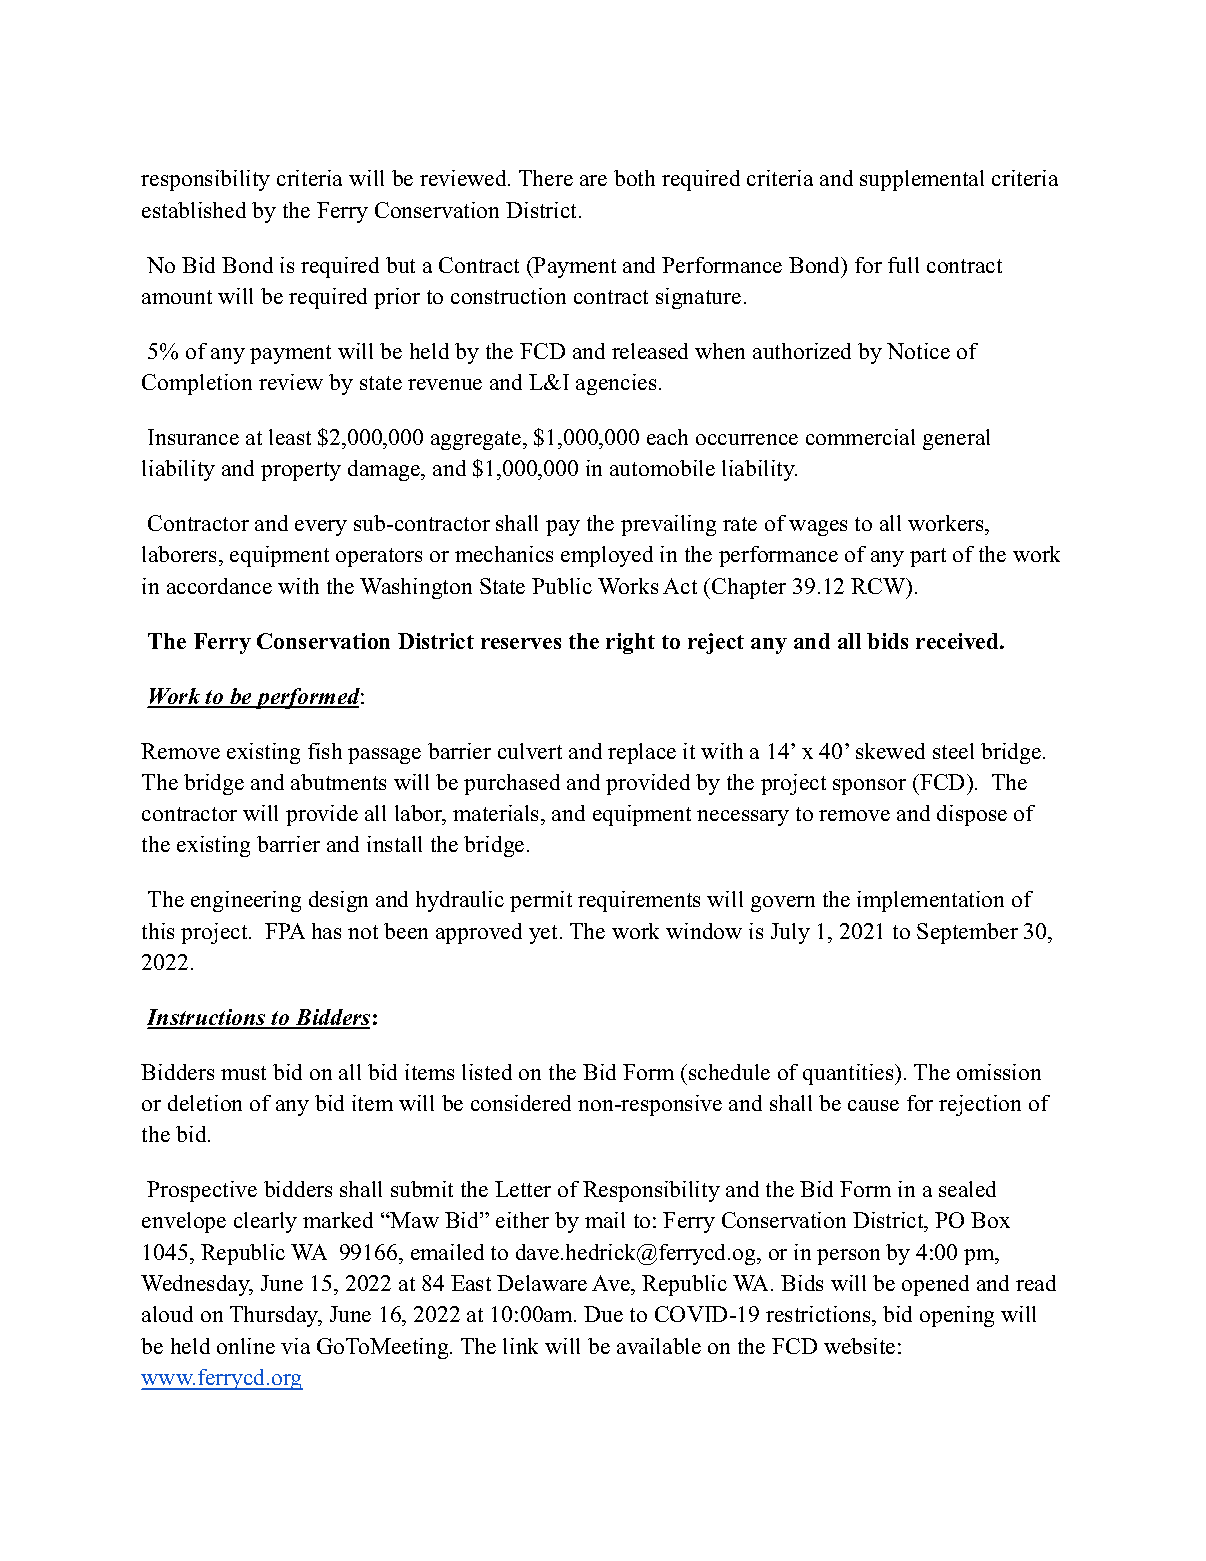 The width and height of the screenshot is (1206, 1561). I want to click on both, so click(634, 178).
